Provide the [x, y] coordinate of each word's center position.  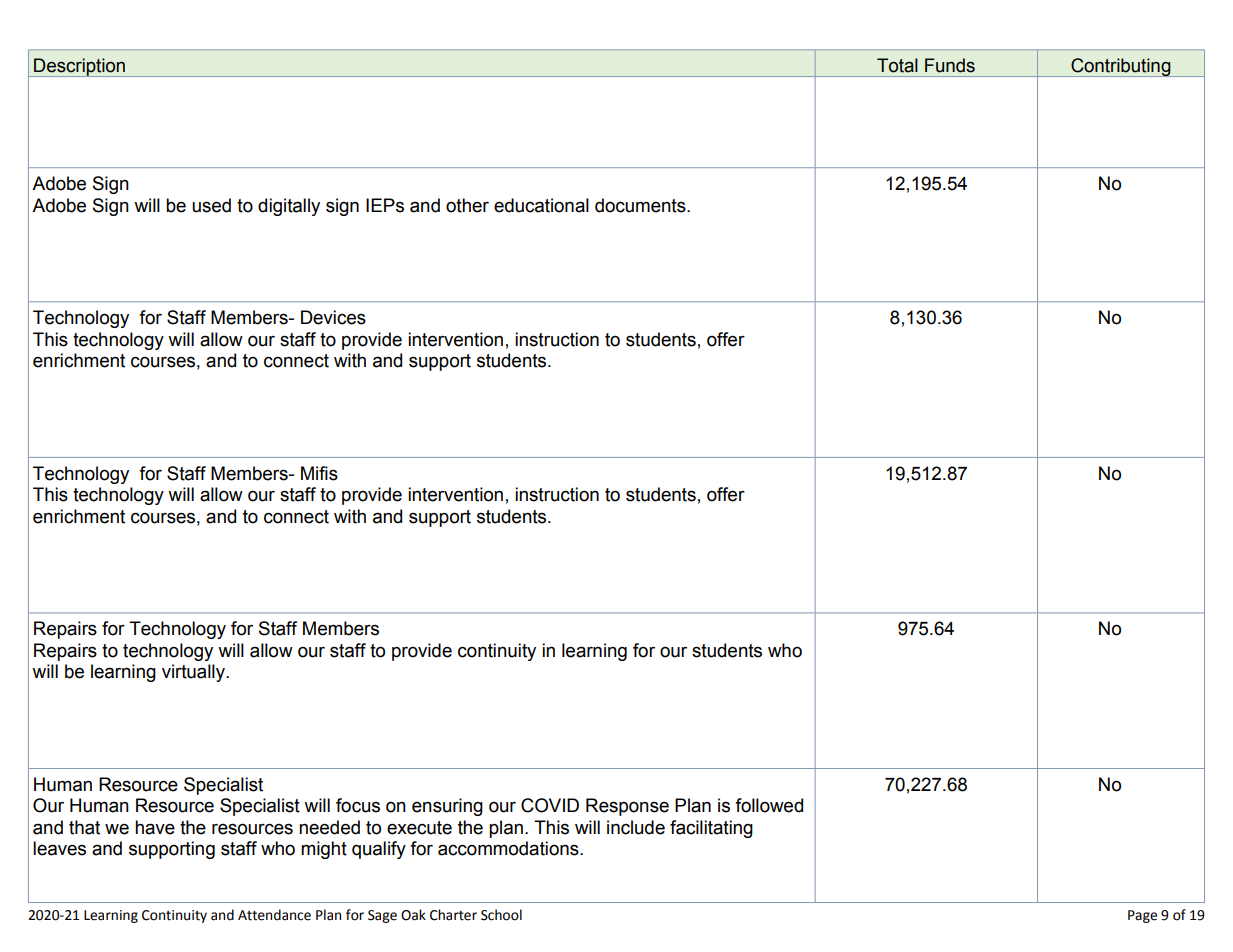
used [211, 205]
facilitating [711, 829]
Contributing [1121, 67]
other [467, 205]
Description [80, 67]
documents [641, 205]
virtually [194, 673]
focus [358, 805]
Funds [950, 65]
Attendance [274, 915]
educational [541, 205]
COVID [550, 805]
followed [769, 805]
